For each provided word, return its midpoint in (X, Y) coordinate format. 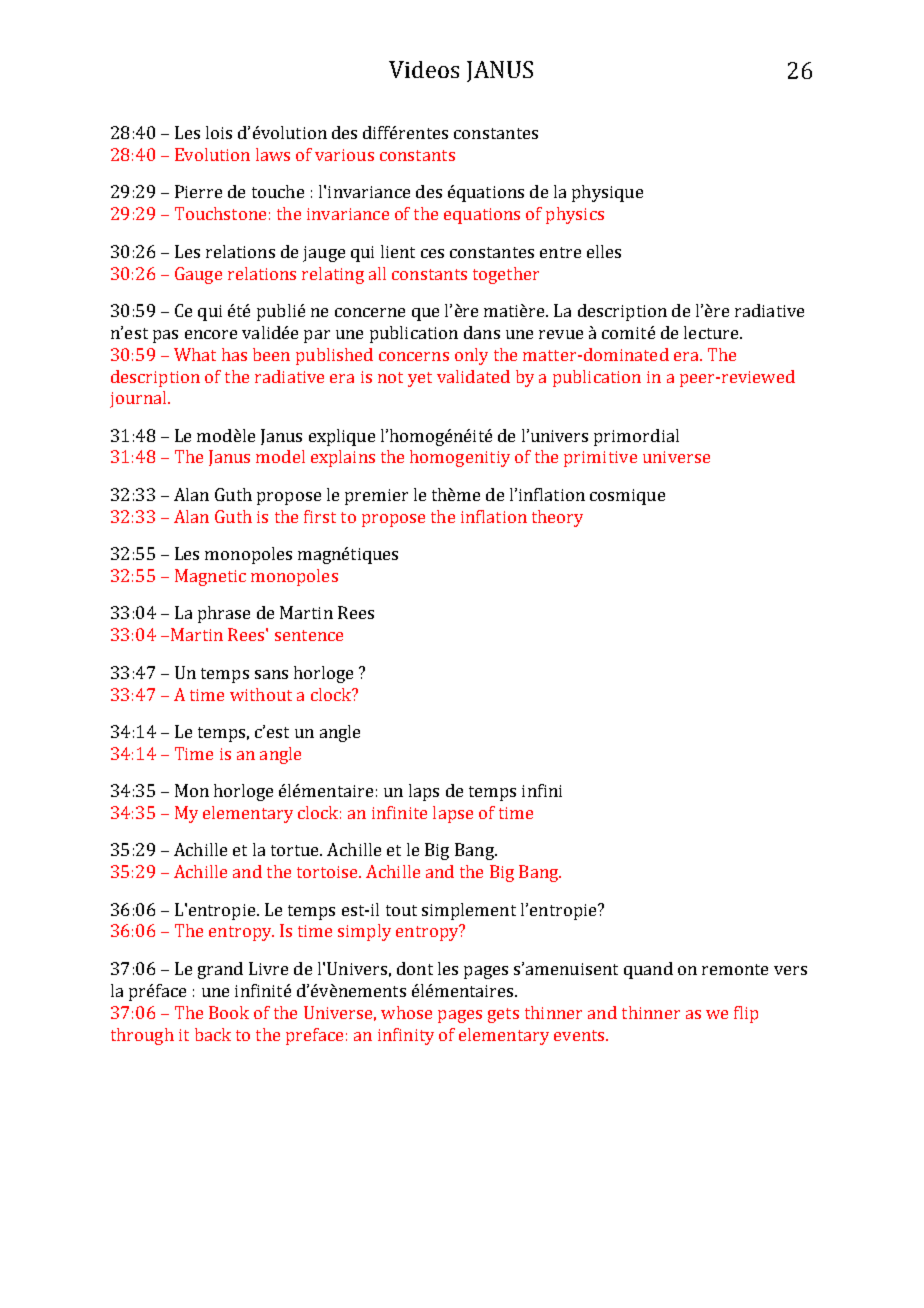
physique (607, 193)
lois (219, 132)
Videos (424, 69)
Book (229, 1012)
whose (406, 1012)
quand (648, 970)
